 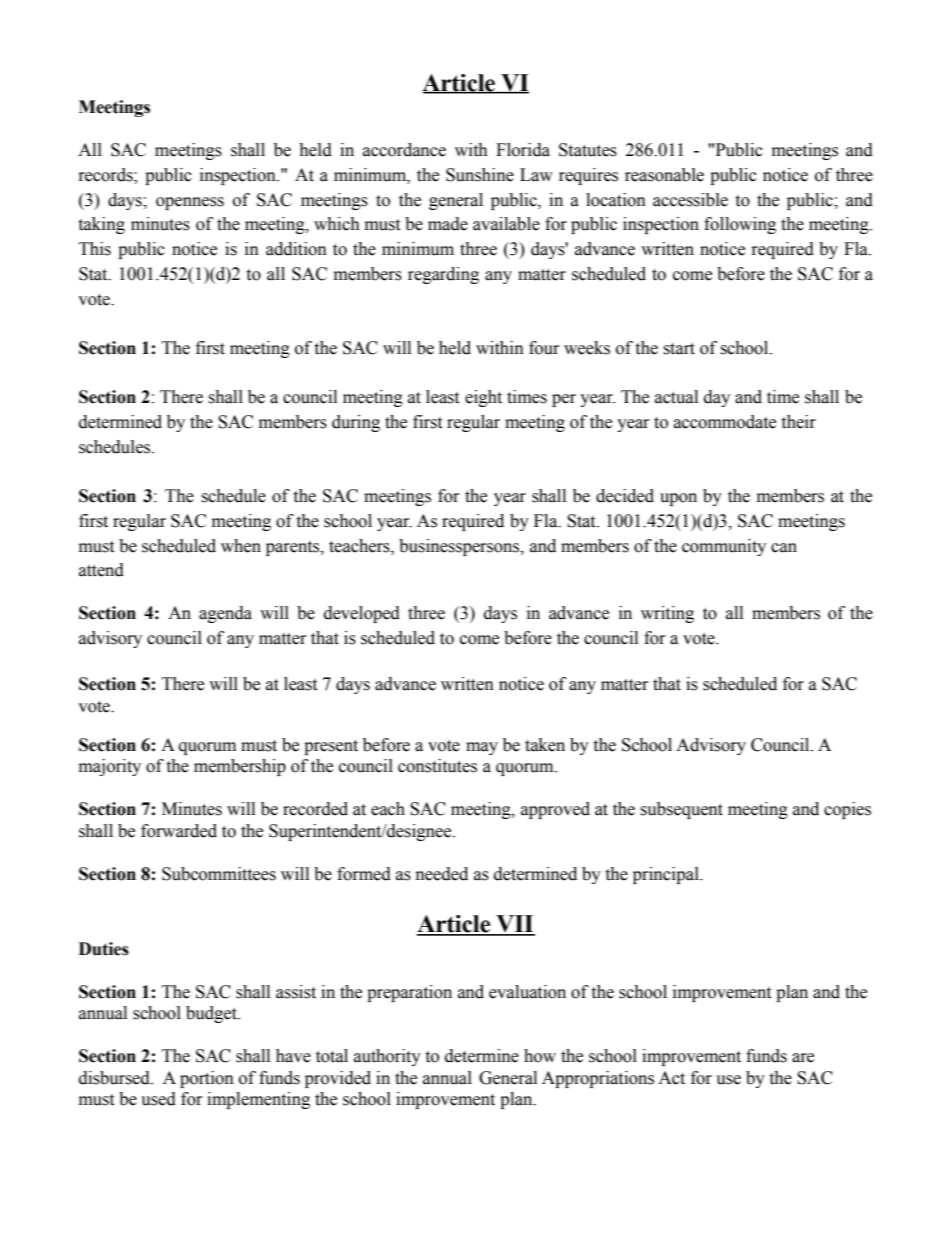 I want to click on Sunshine, so click(x=480, y=175).
